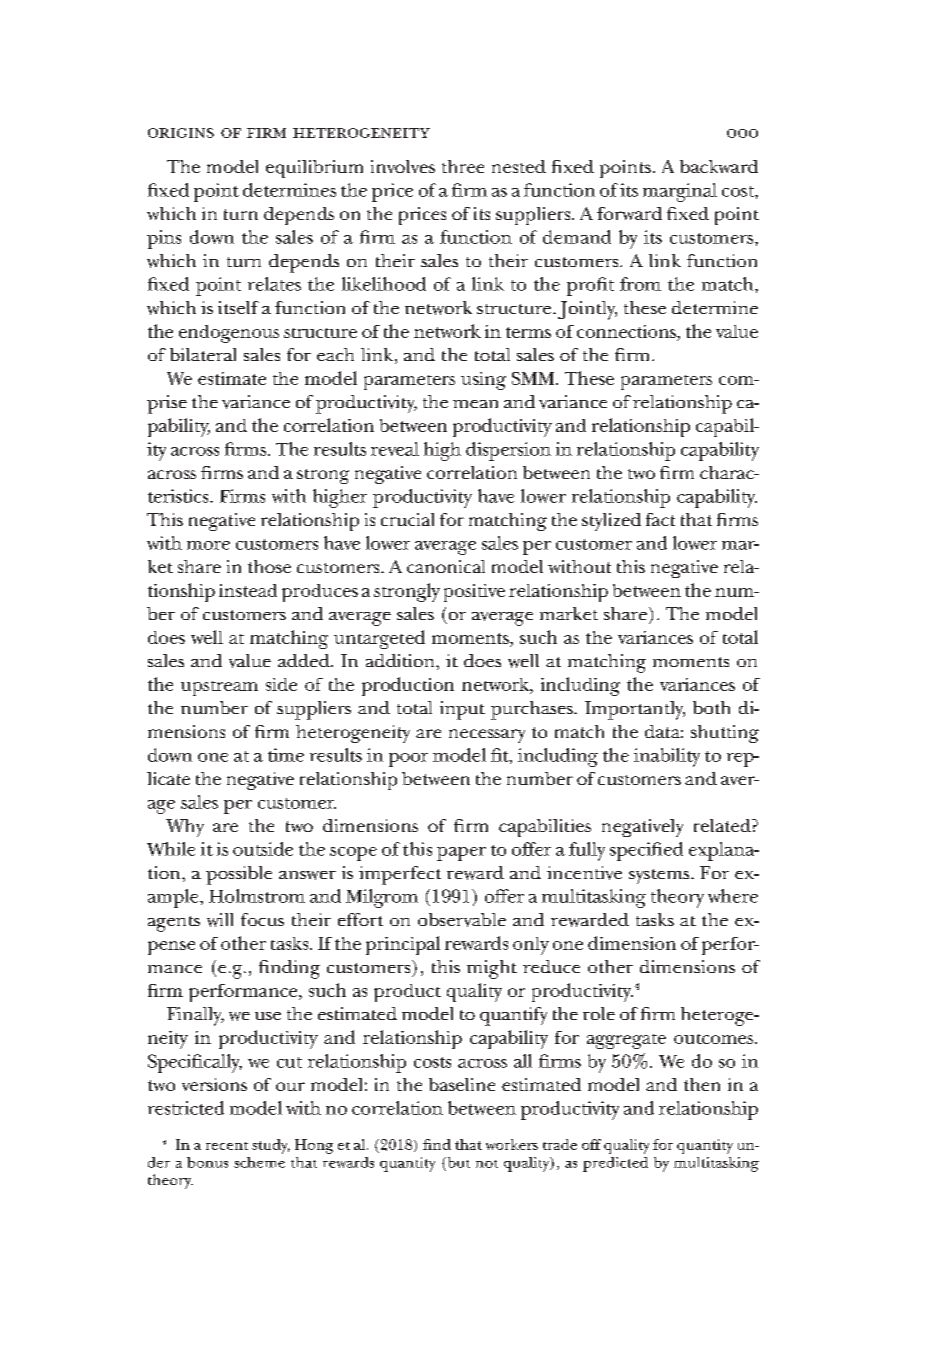  I want to click on but, so click(457, 1162).
